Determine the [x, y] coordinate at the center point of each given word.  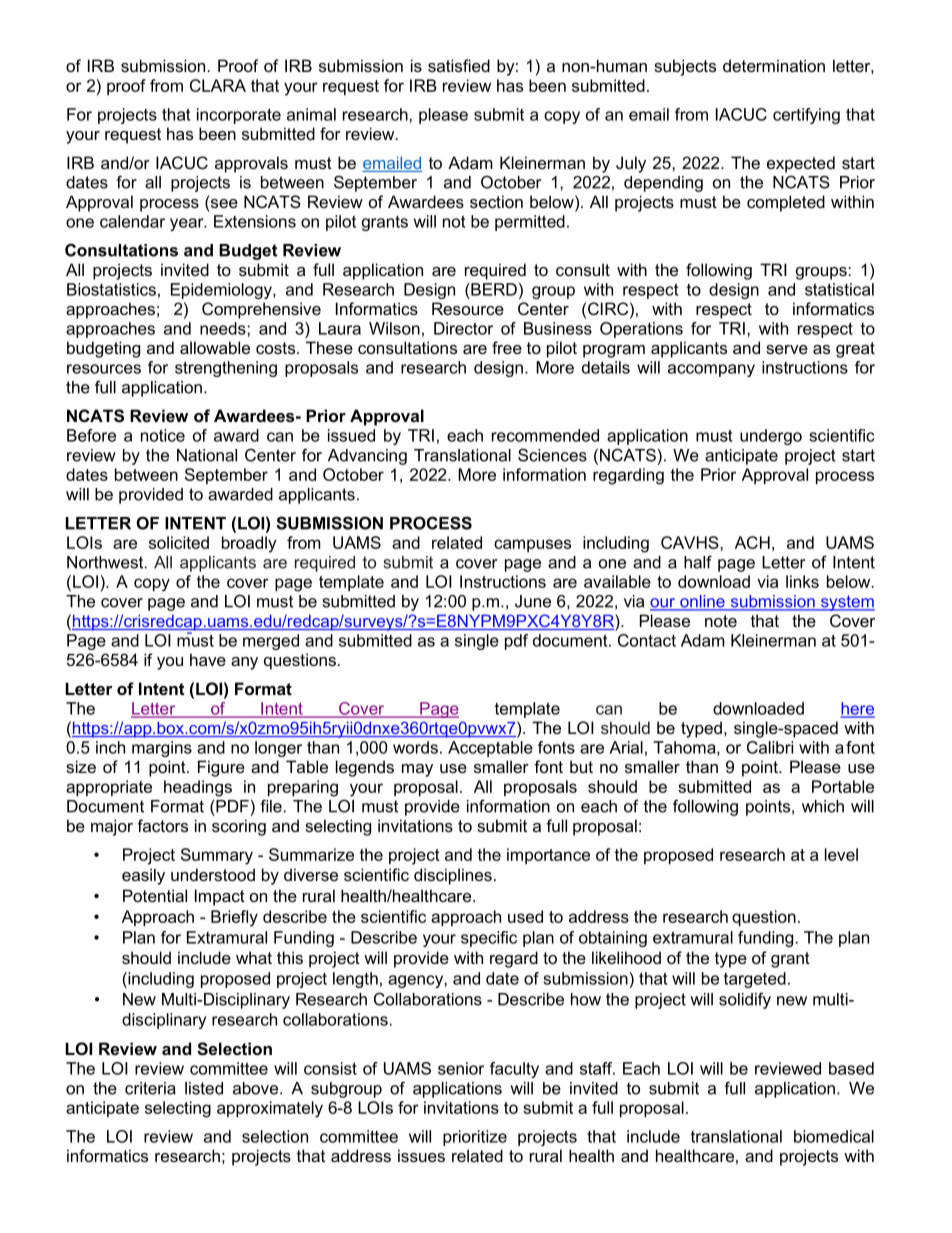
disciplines [453, 876]
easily [143, 876]
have [208, 659]
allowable [215, 347]
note [721, 621]
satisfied [459, 65]
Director [463, 328]
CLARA [218, 85]
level [841, 854]
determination [774, 65]
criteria [150, 1088]
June [533, 601]
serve [787, 349]
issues [421, 1155]
